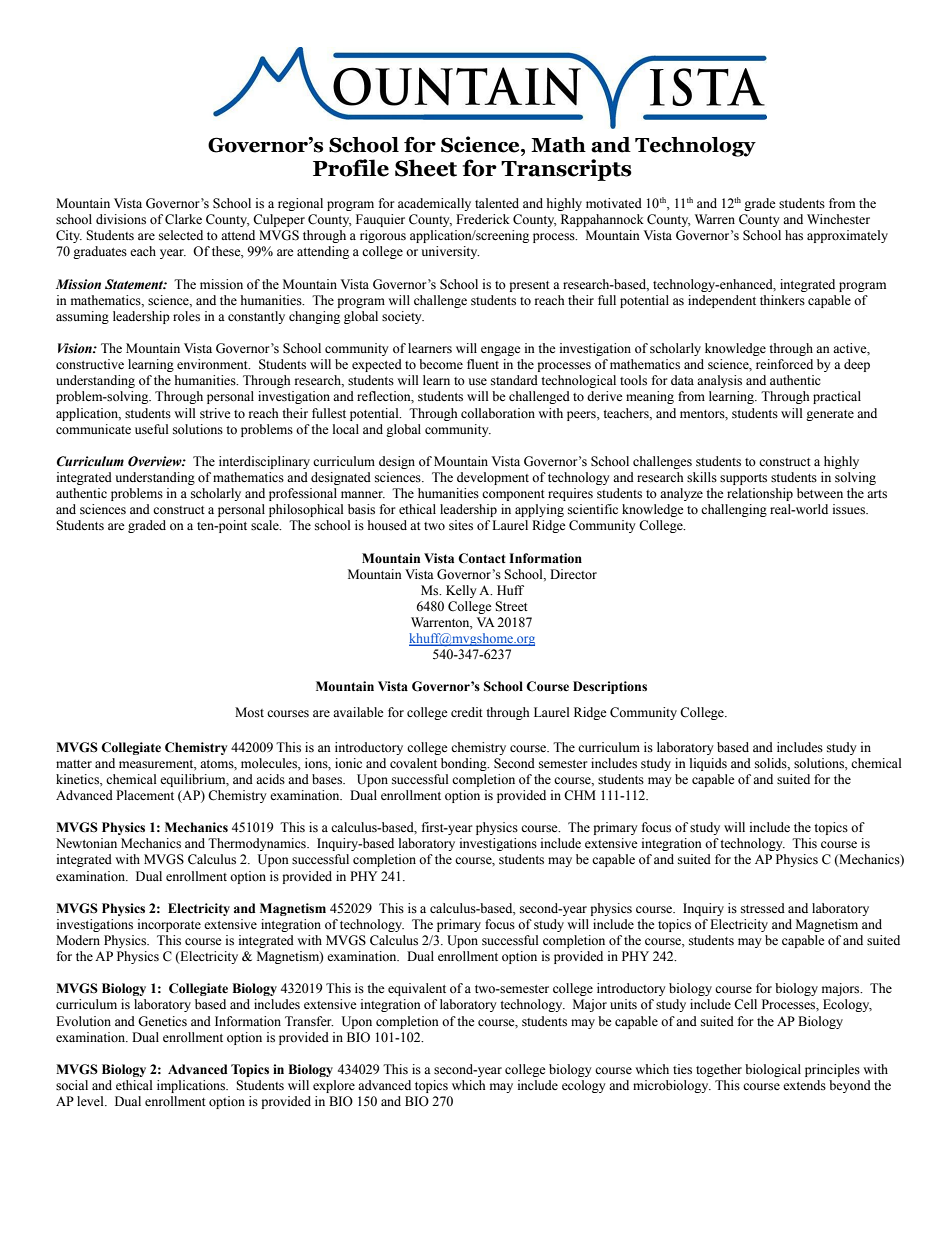  What do you see at coordinates (511, 606) in the image?
I see `Street` at bounding box center [511, 606].
